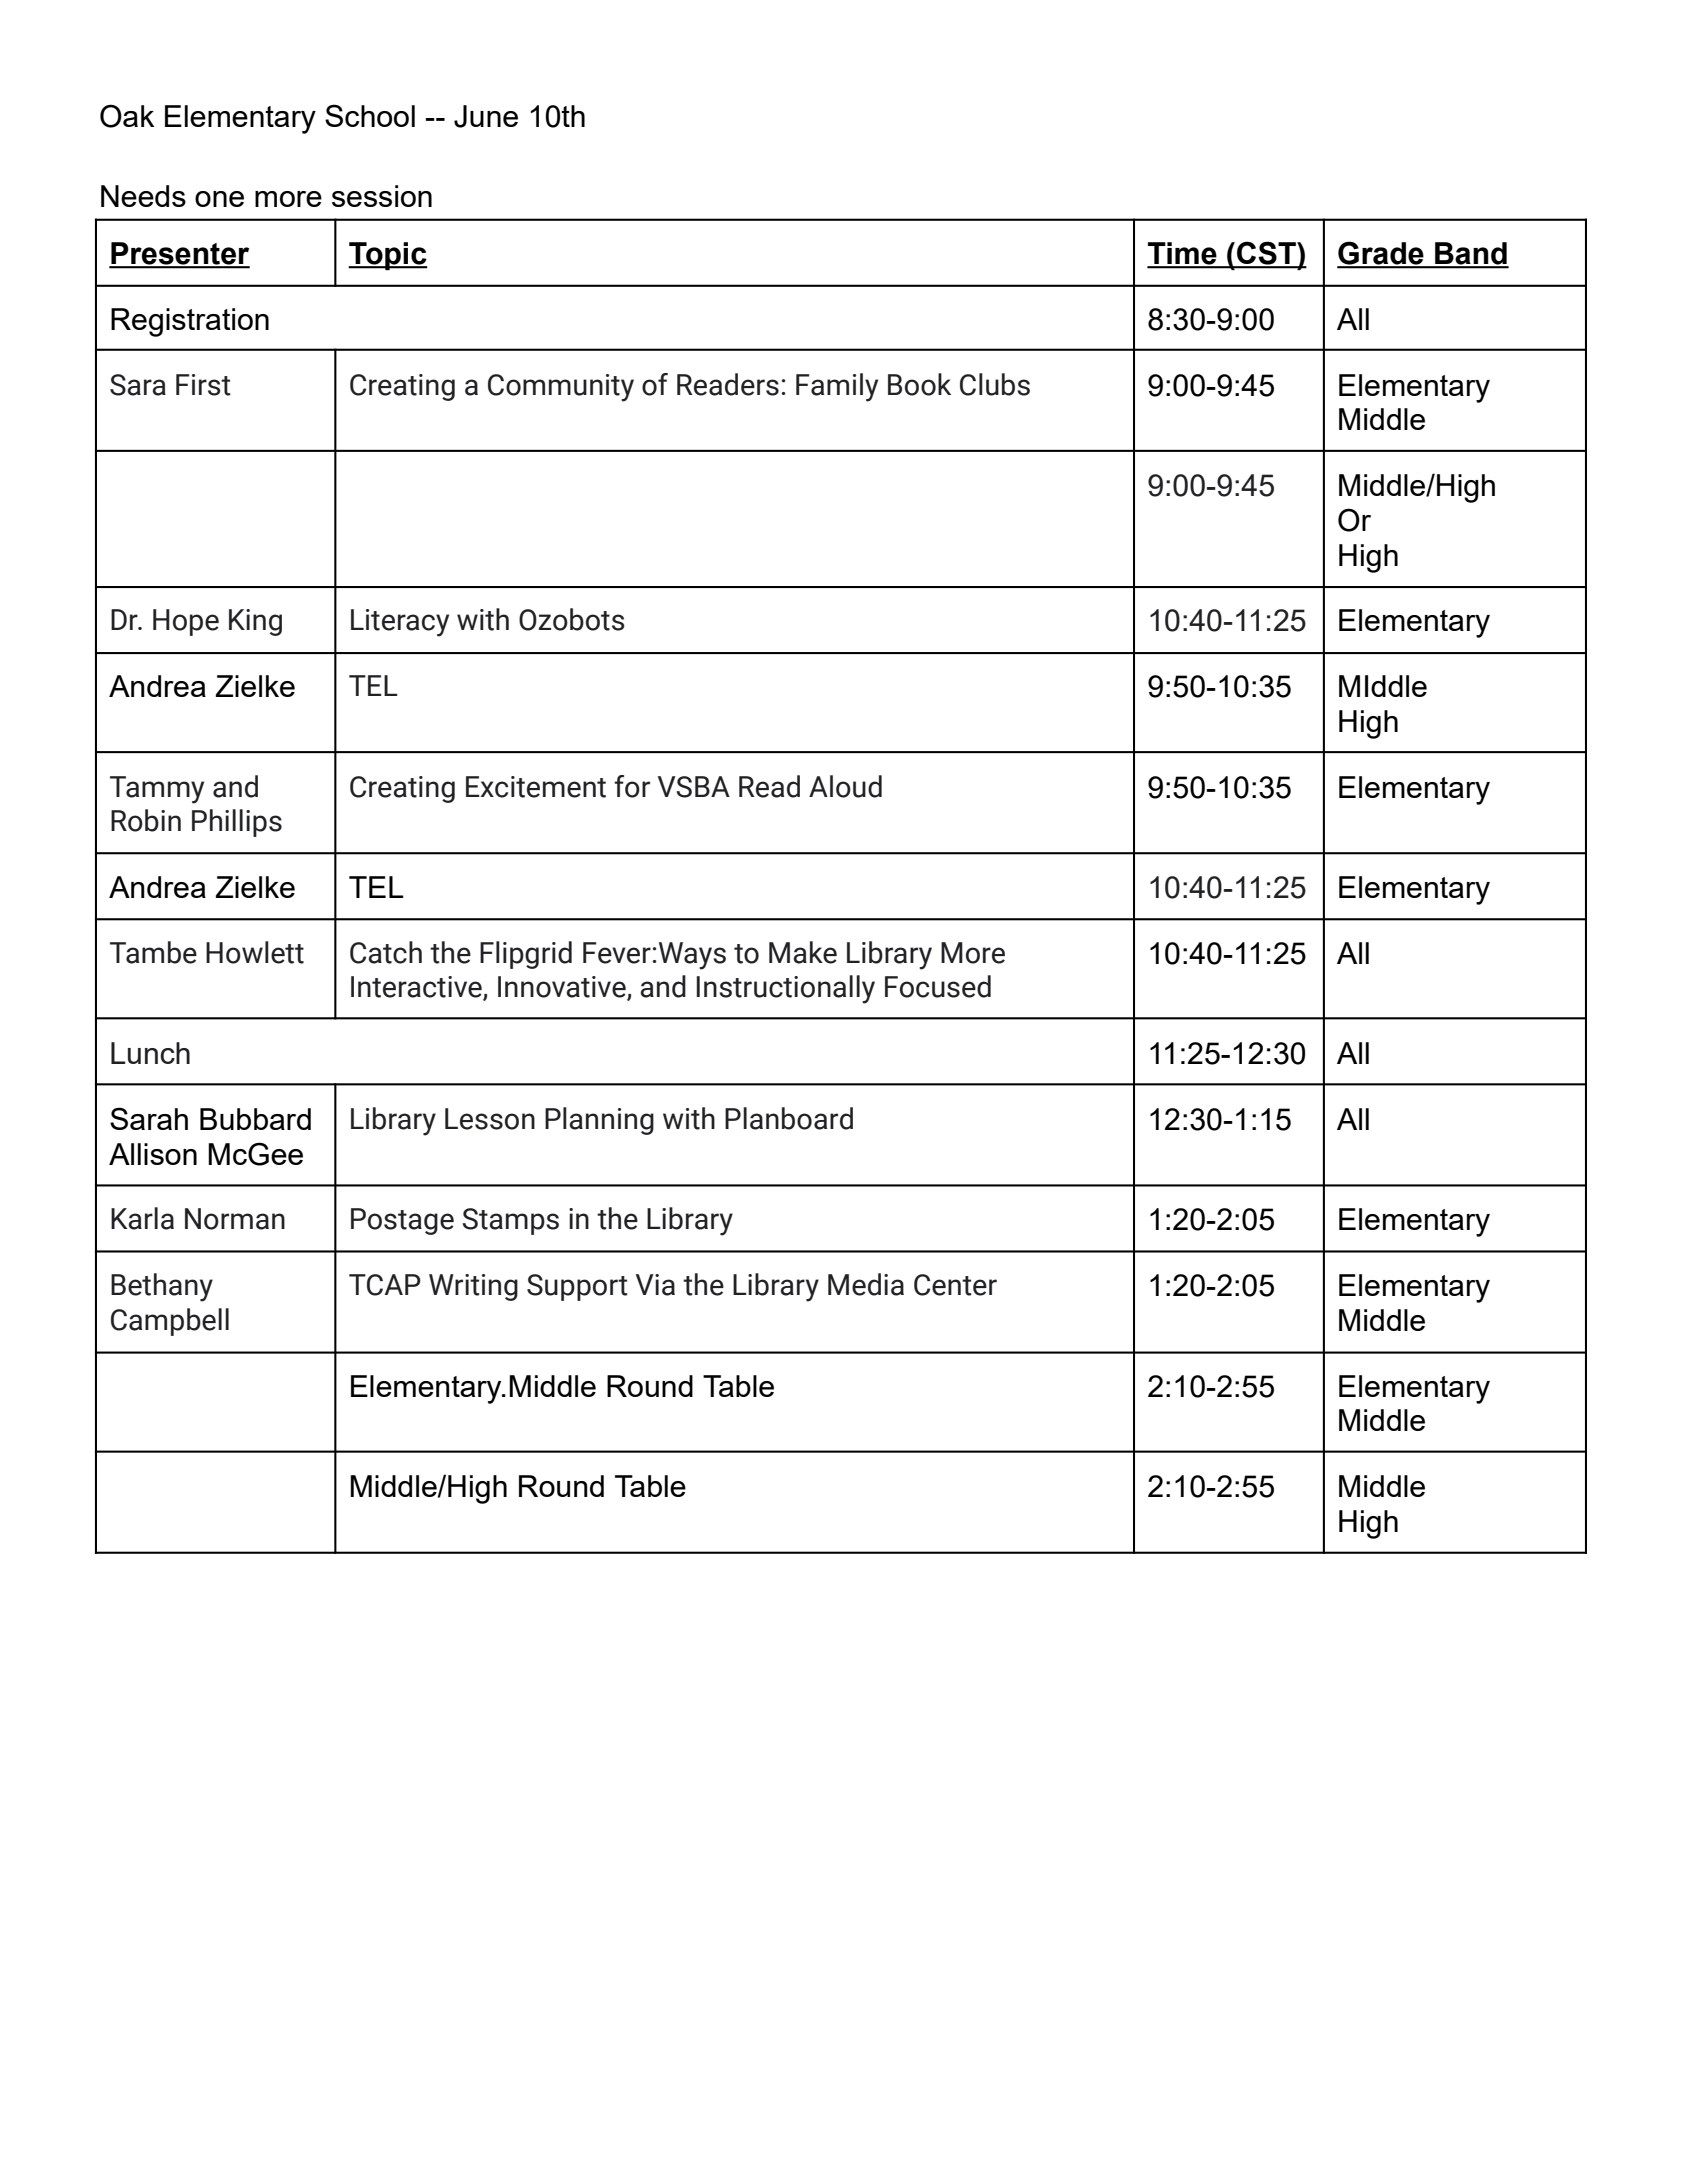 The height and width of the screenshot is (2179, 1684). Describe the element at coordinates (255, 622) in the screenshot. I see `King` at that location.
